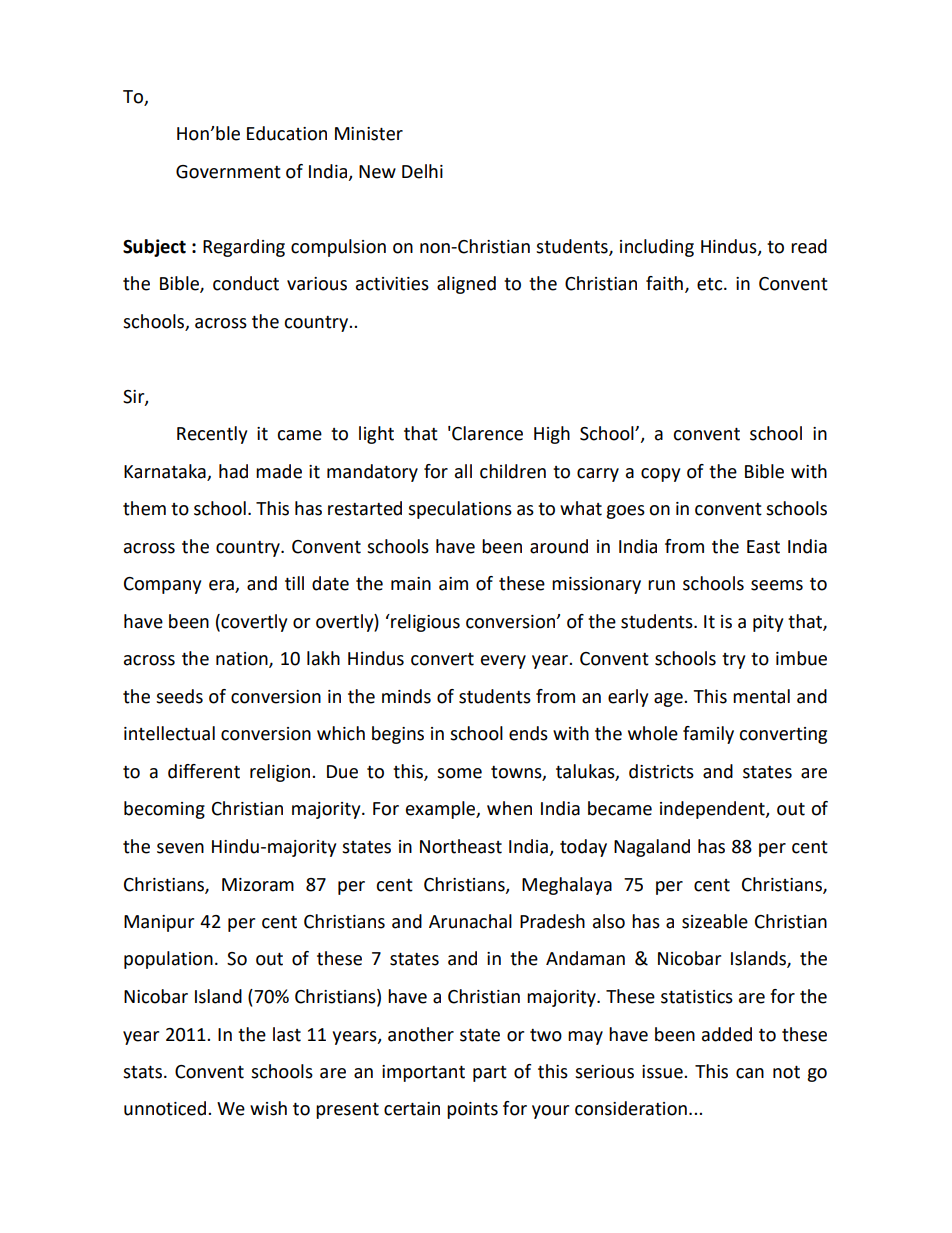  What do you see at coordinates (204, 771) in the document?
I see `different` at bounding box center [204, 771].
